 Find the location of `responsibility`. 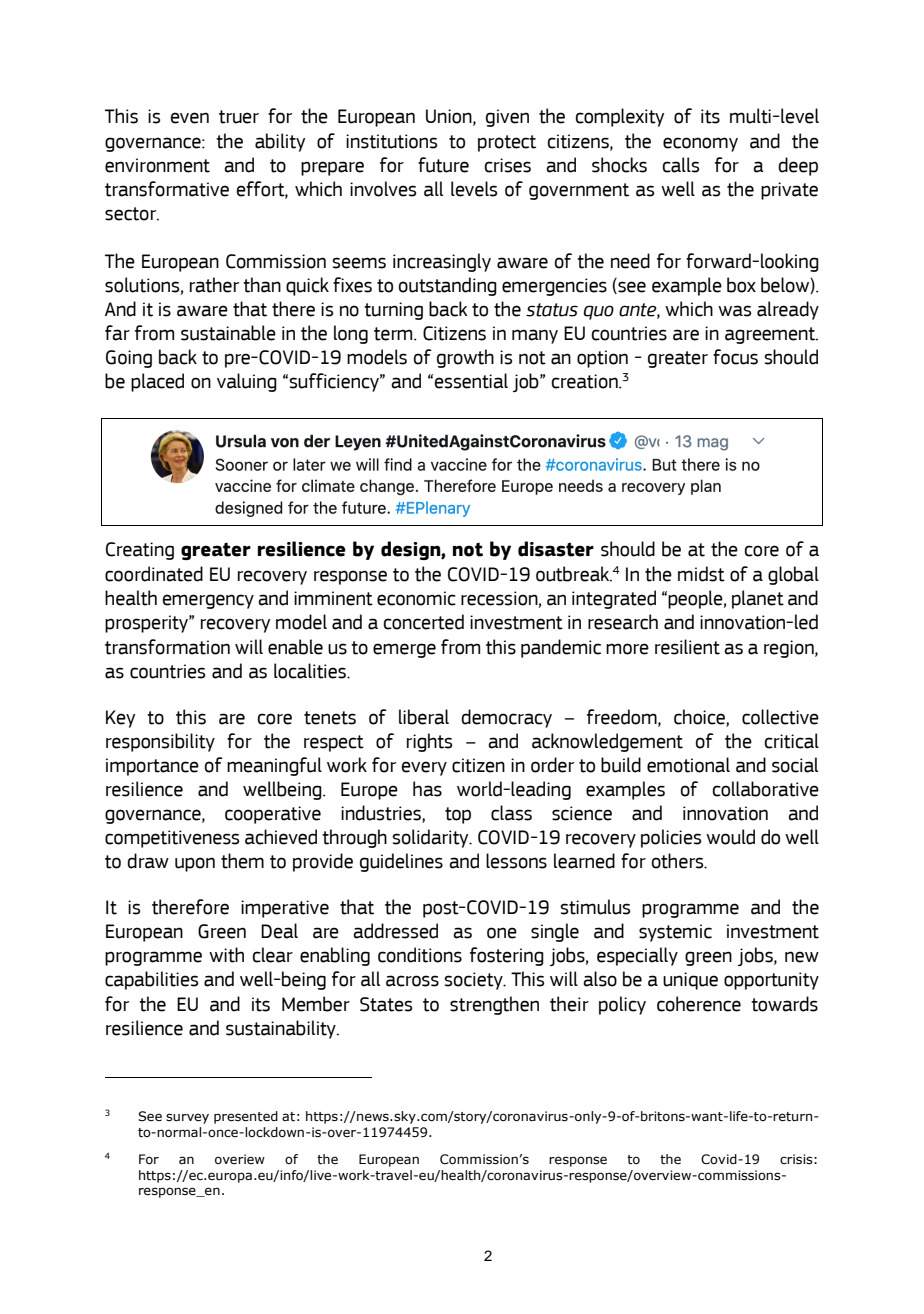

responsibility is located at coordinates (160, 742).
